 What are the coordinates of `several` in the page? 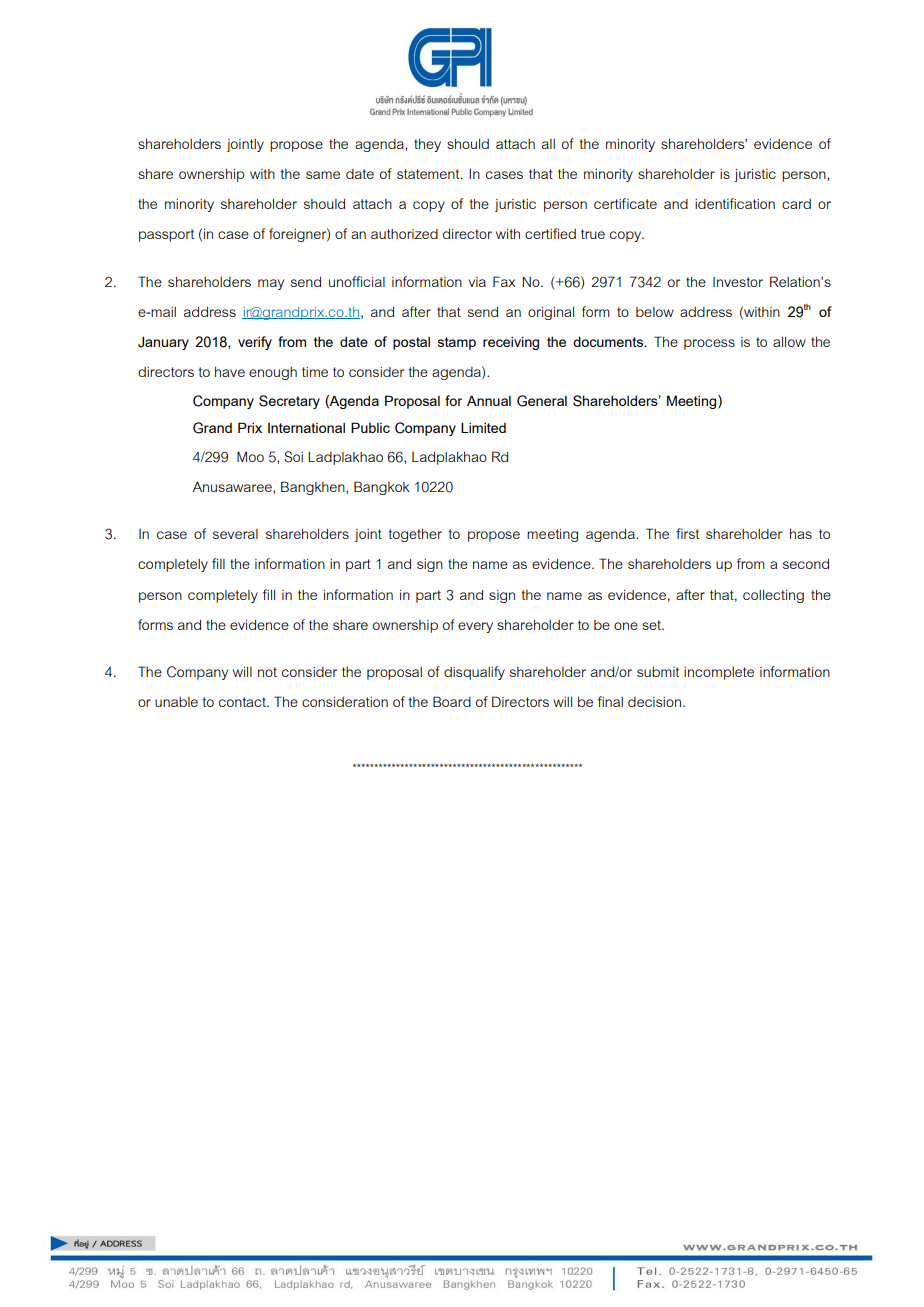 It's located at (235, 534).
